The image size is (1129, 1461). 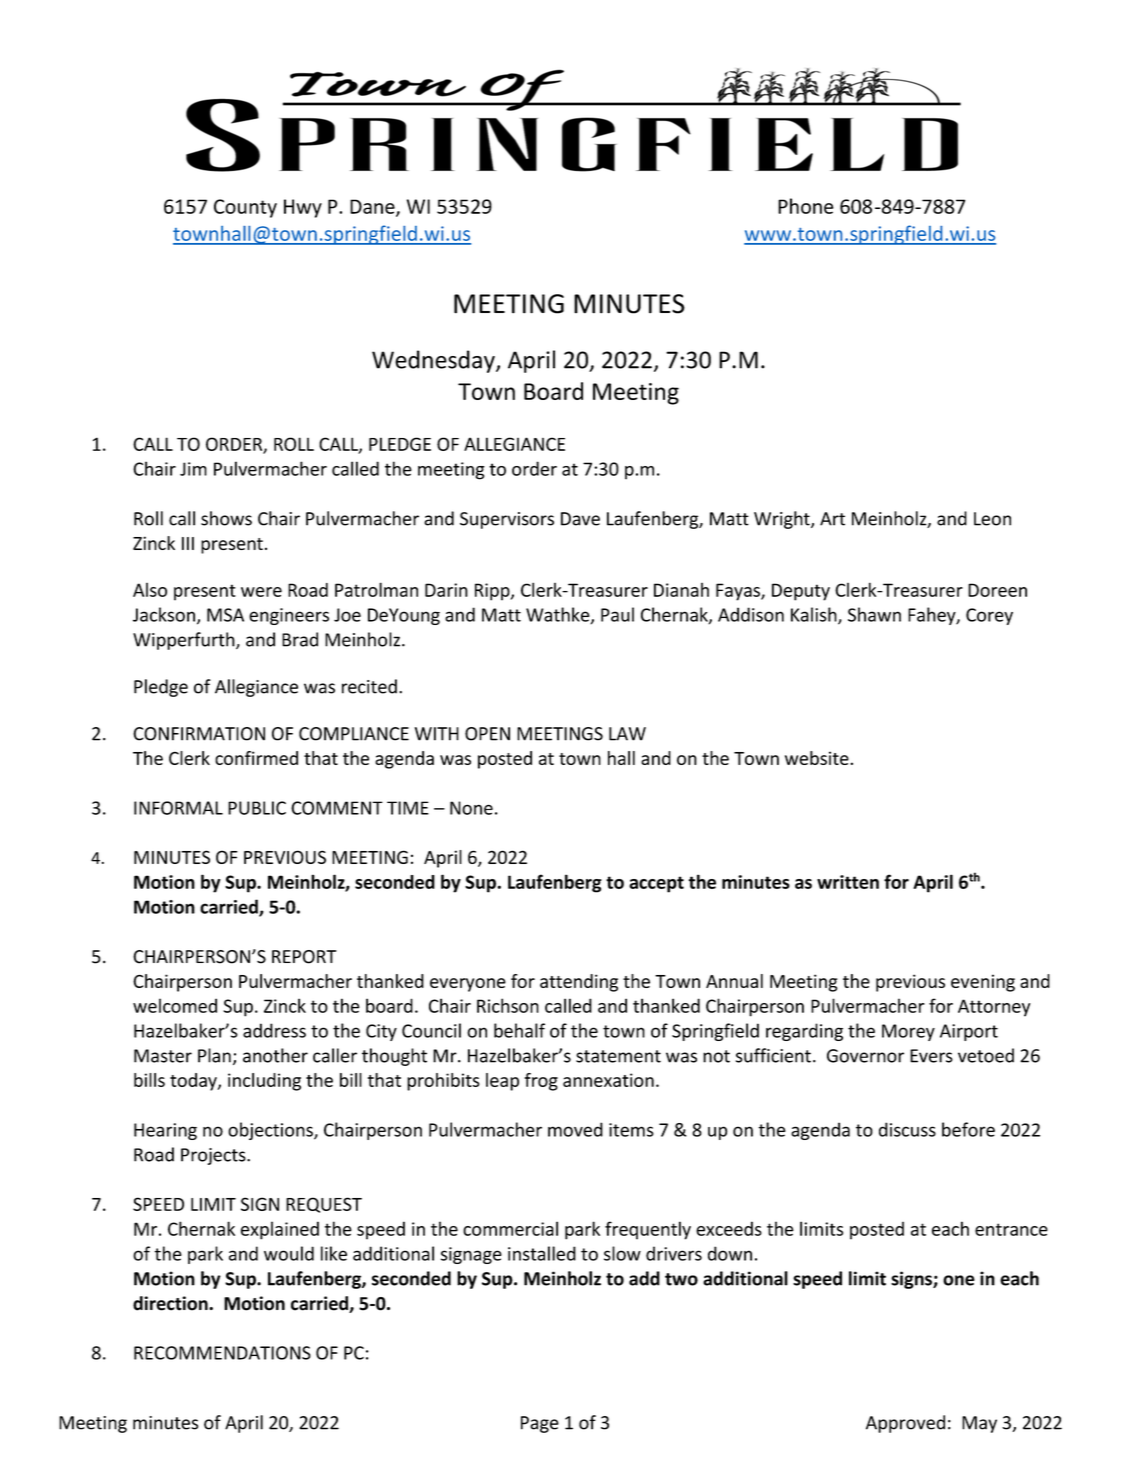 What do you see at coordinates (245, 208) in the document?
I see `County` at bounding box center [245, 208].
